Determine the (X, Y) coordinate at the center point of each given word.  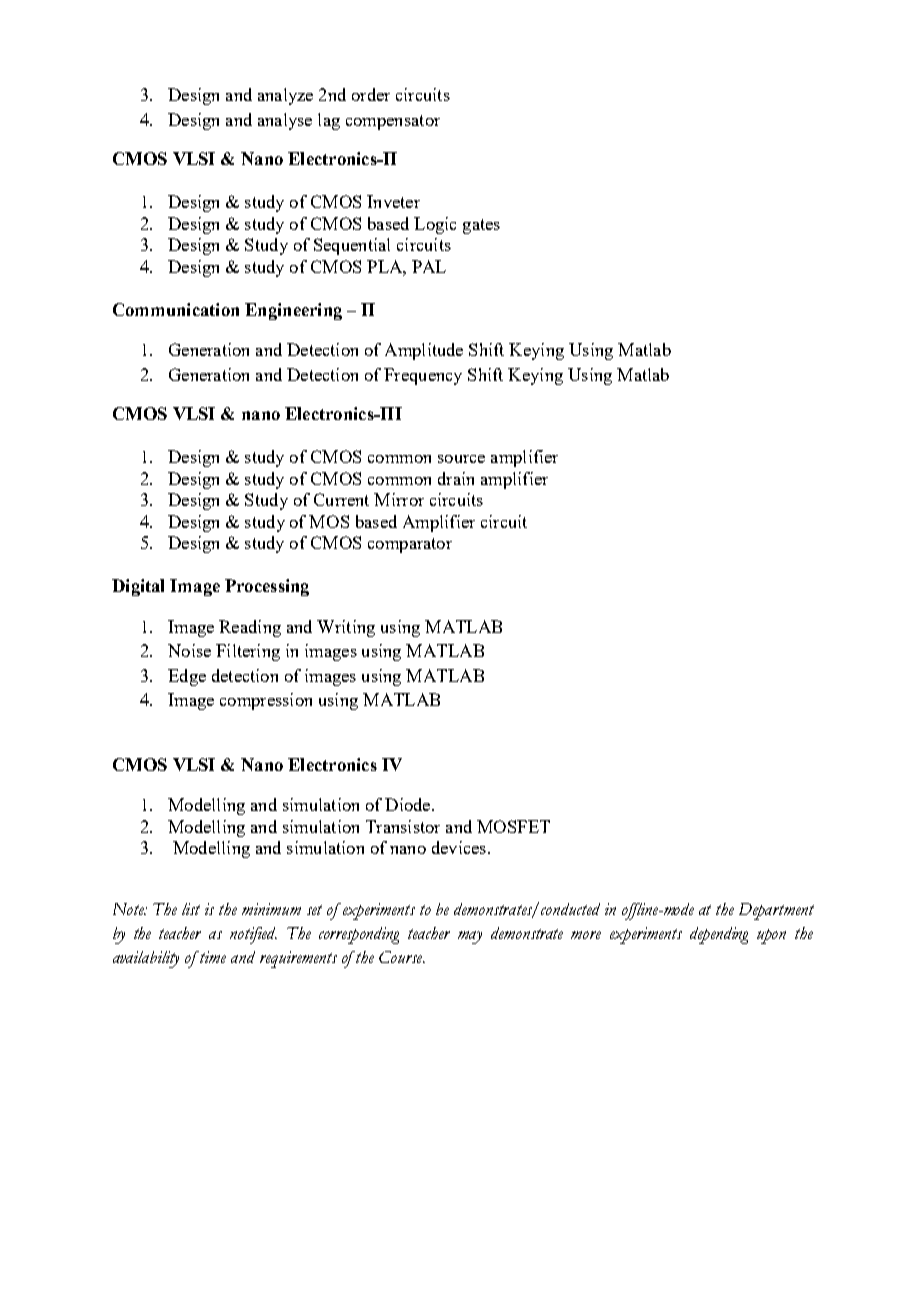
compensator (393, 122)
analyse (285, 121)
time (213, 957)
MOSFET (513, 826)
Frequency (423, 376)
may (470, 937)
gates (481, 226)
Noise (189, 650)
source (461, 459)
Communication (176, 309)
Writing (346, 628)
